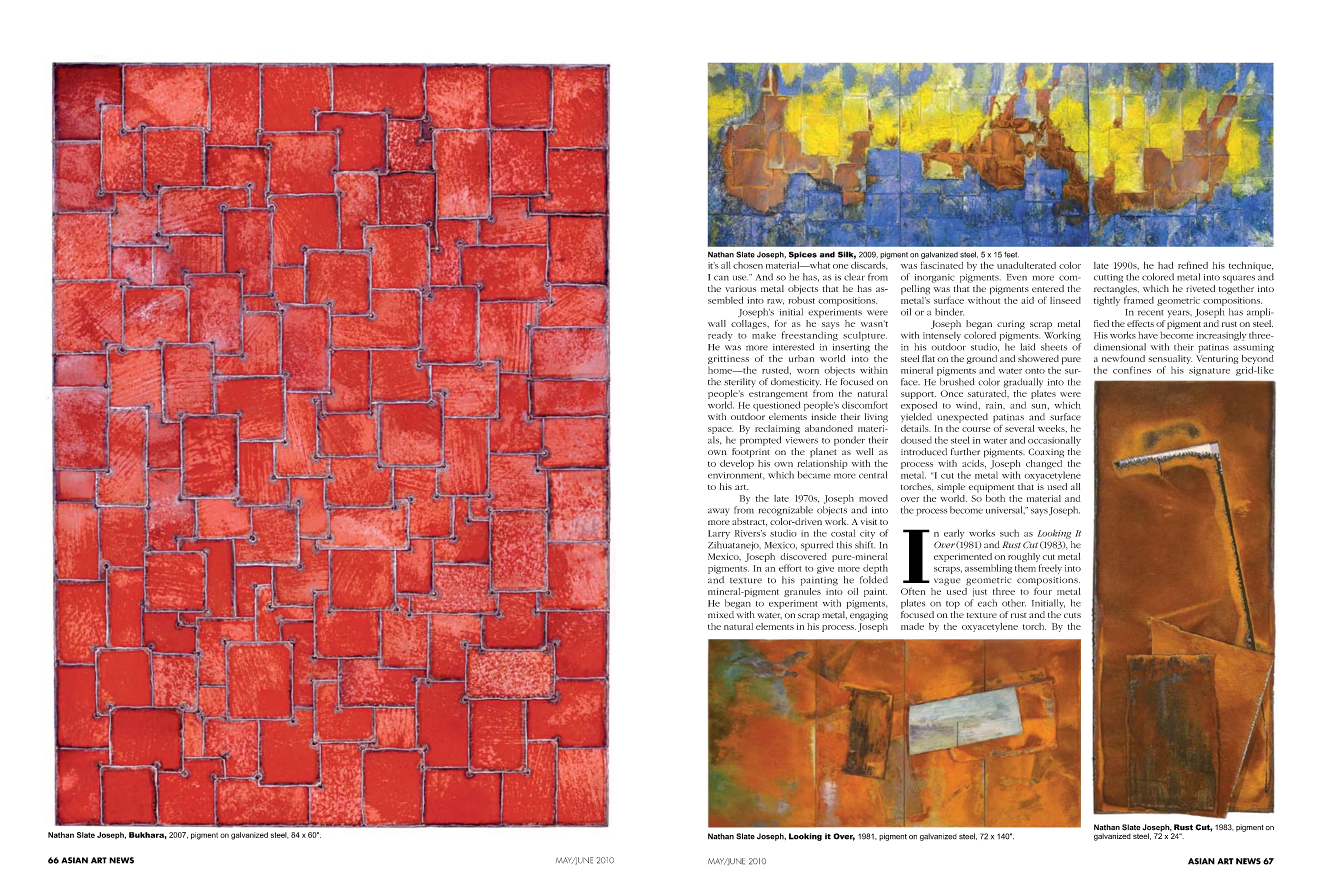 The height and width of the screenshot is (896, 1321). Describe the element at coordinates (748, 265) in the screenshot. I see `chosen` at that location.
